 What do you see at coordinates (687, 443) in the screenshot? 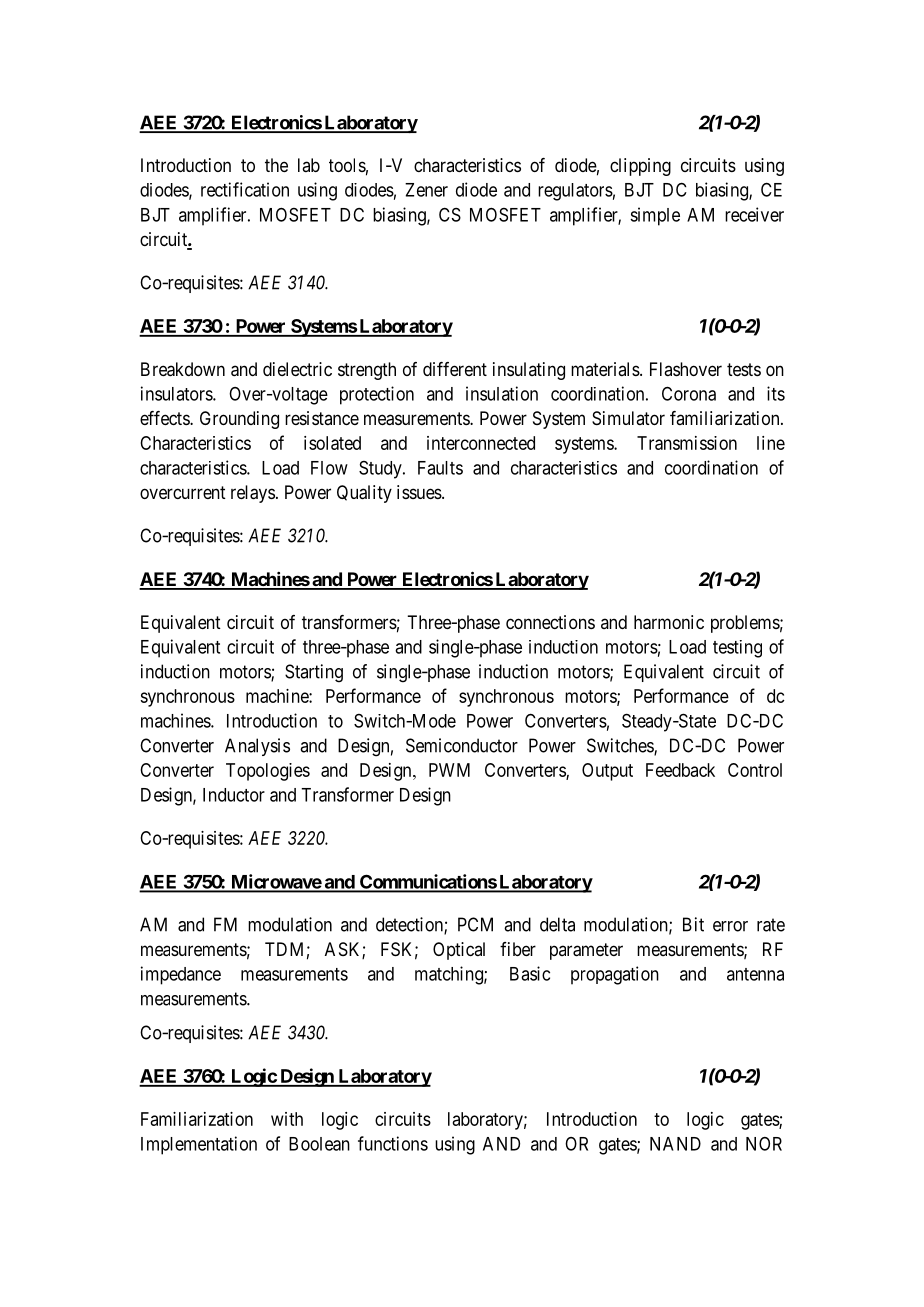
I see `Transmission` at bounding box center [687, 443].
